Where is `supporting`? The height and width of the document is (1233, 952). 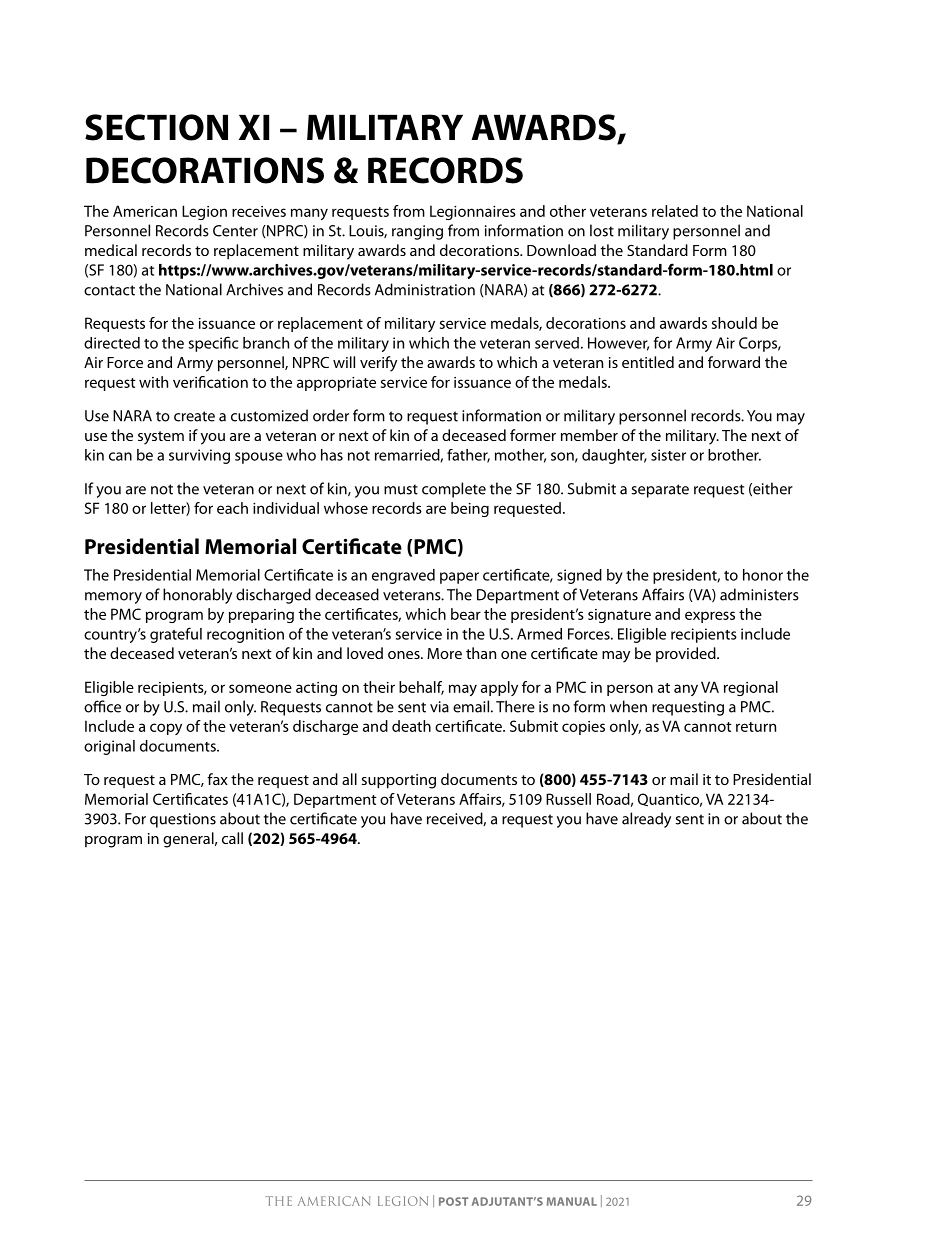 supporting is located at coordinates (399, 781).
